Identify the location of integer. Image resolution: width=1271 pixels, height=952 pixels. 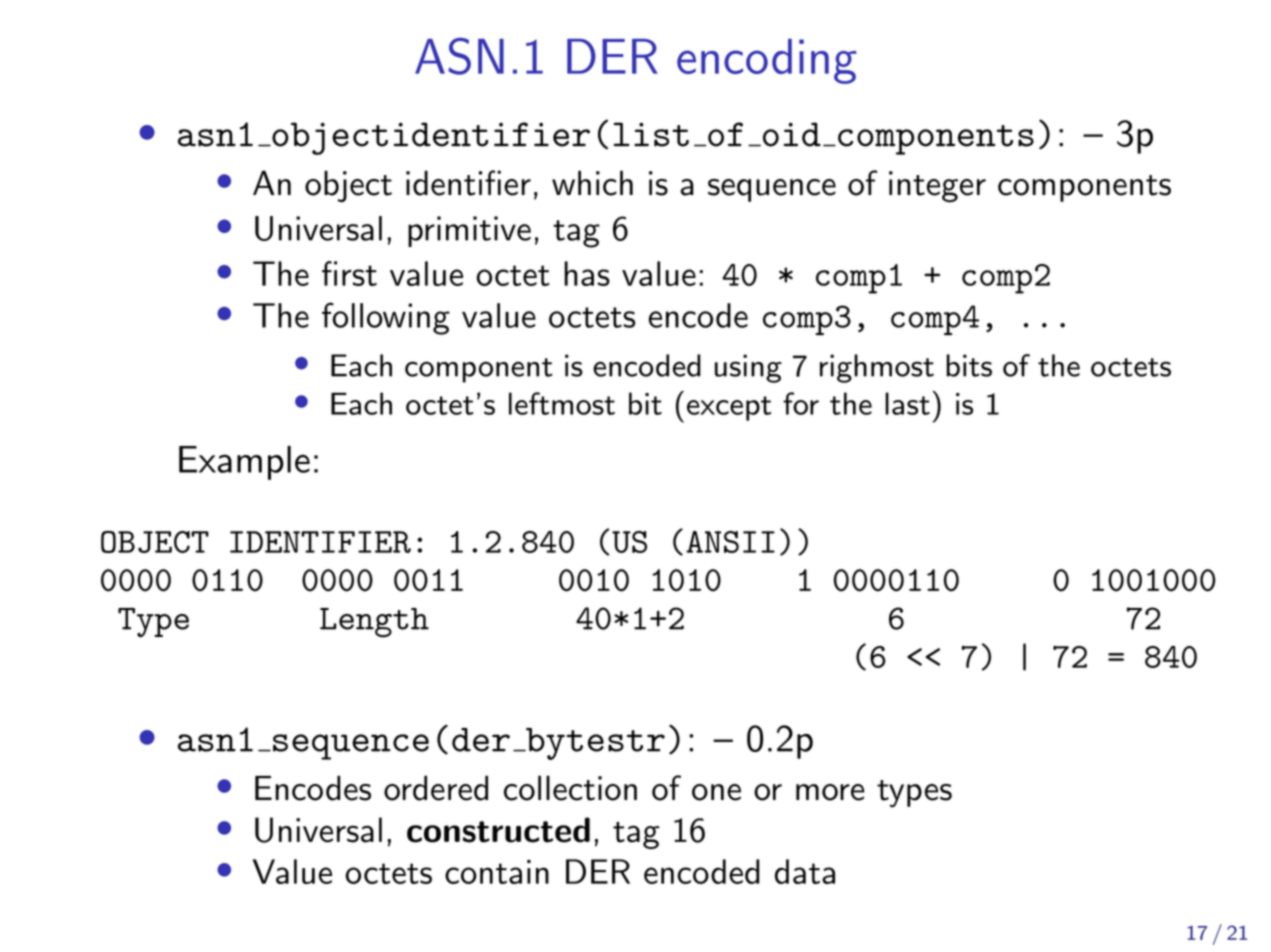
(937, 186).
